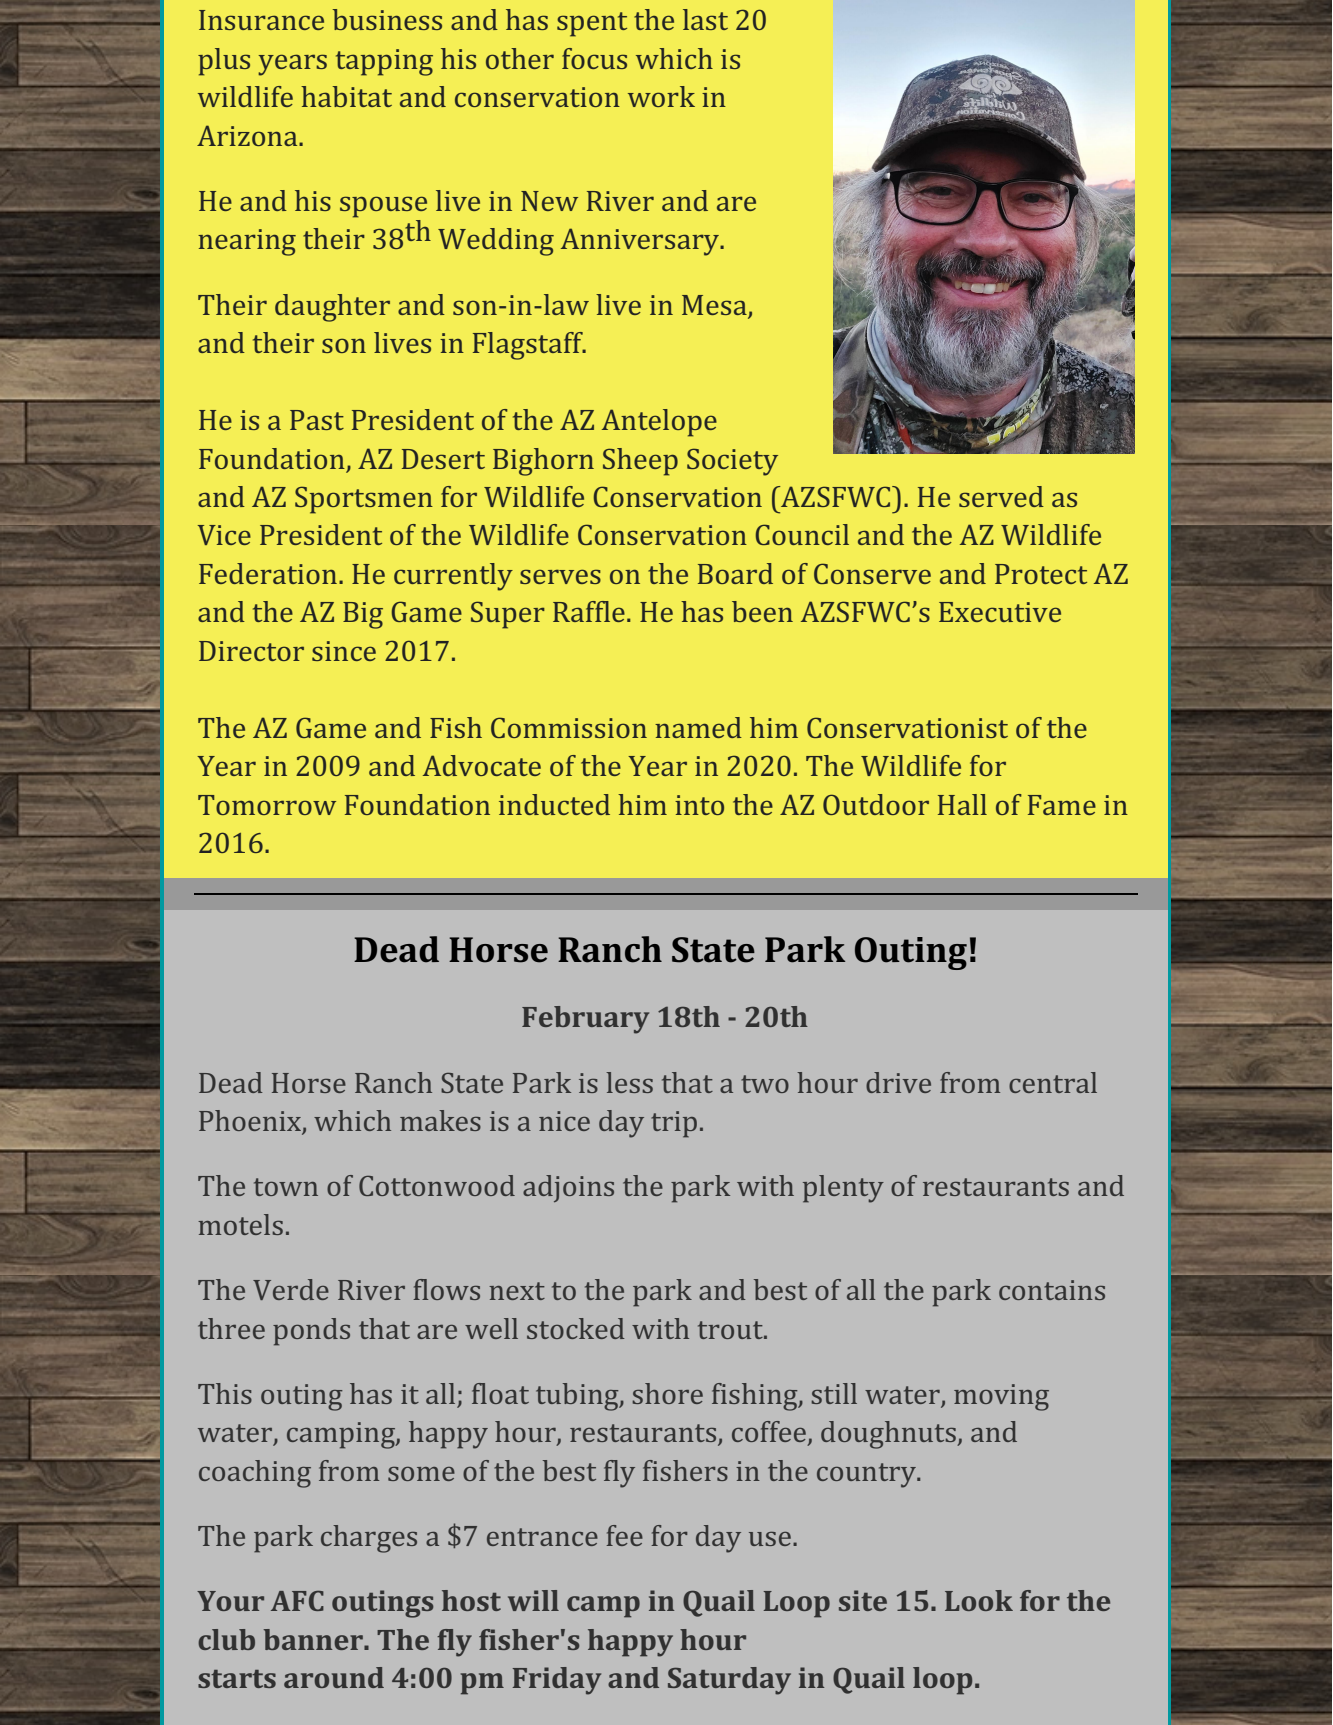 The image size is (1333, 1725). Describe the element at coordinates (661, 96) in the page. I see `work` at that location.
